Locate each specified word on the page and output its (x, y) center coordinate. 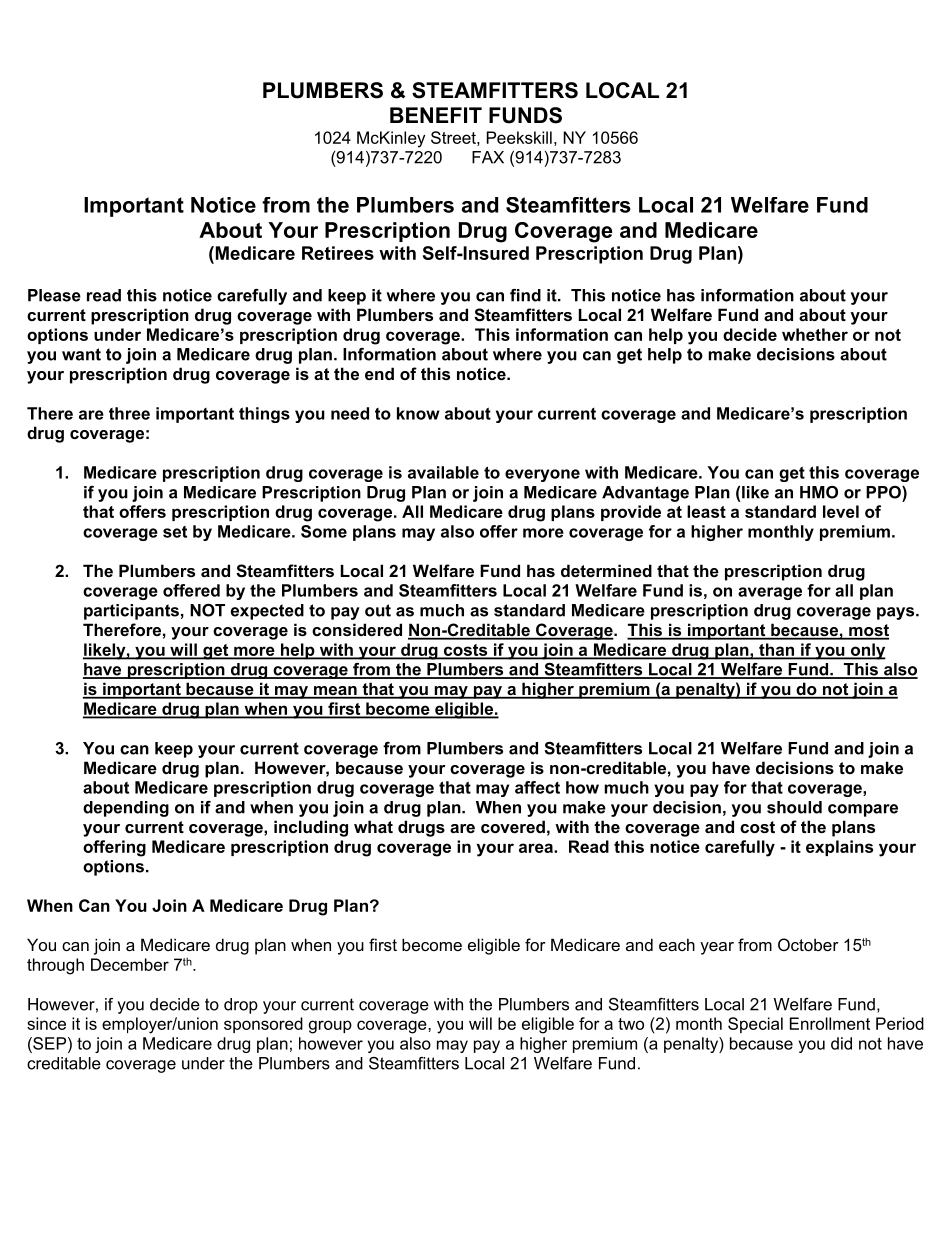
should (794, 807)
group (330, 1027)
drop (241, 1006)
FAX (488, 157)
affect (537, 787)
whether (815, 334)
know (418, 413)
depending (126, 809)
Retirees (338, 253)
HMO (819, 492)
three (129, 413)
